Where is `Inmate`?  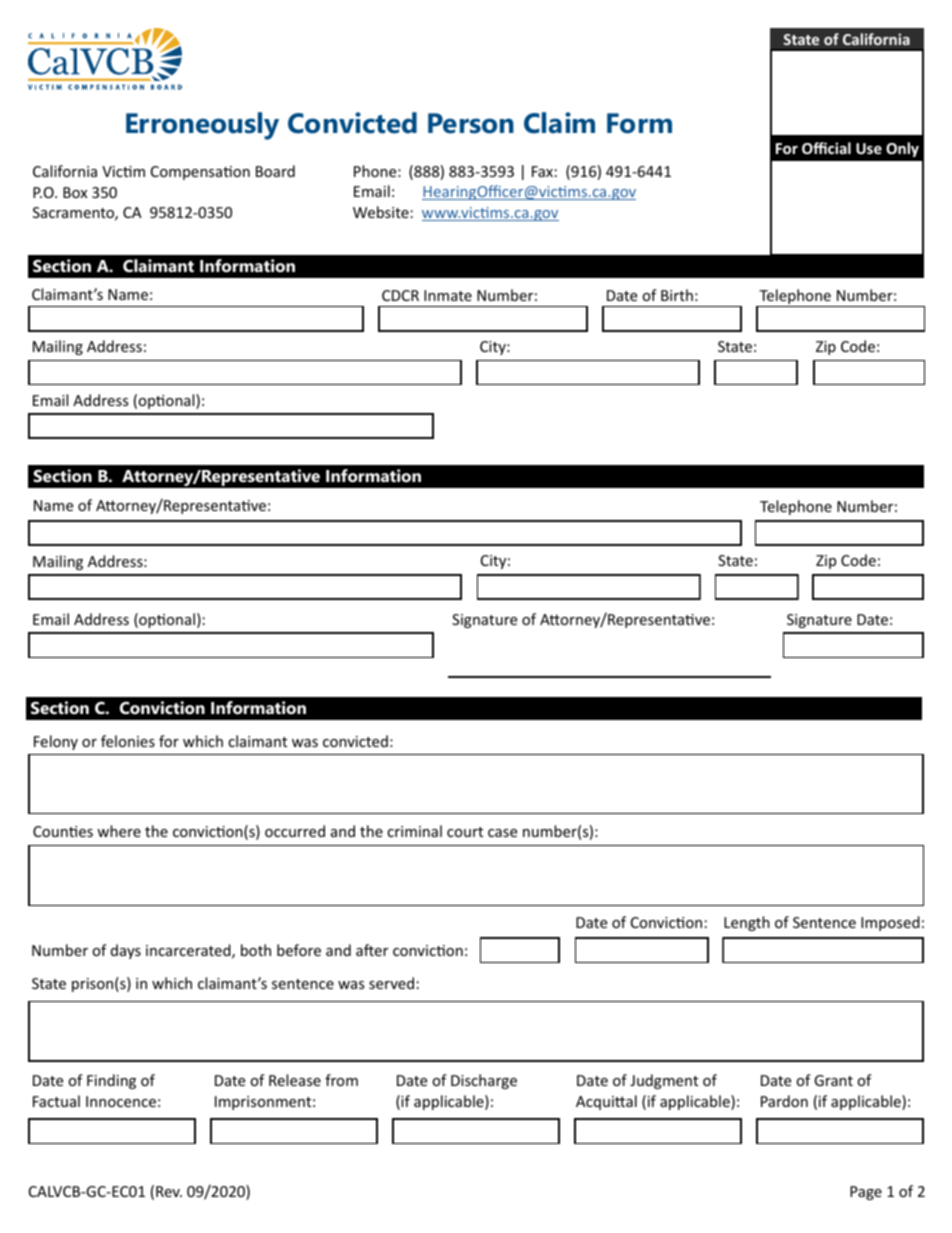
Inmate is located at coordinates (448, 295).
